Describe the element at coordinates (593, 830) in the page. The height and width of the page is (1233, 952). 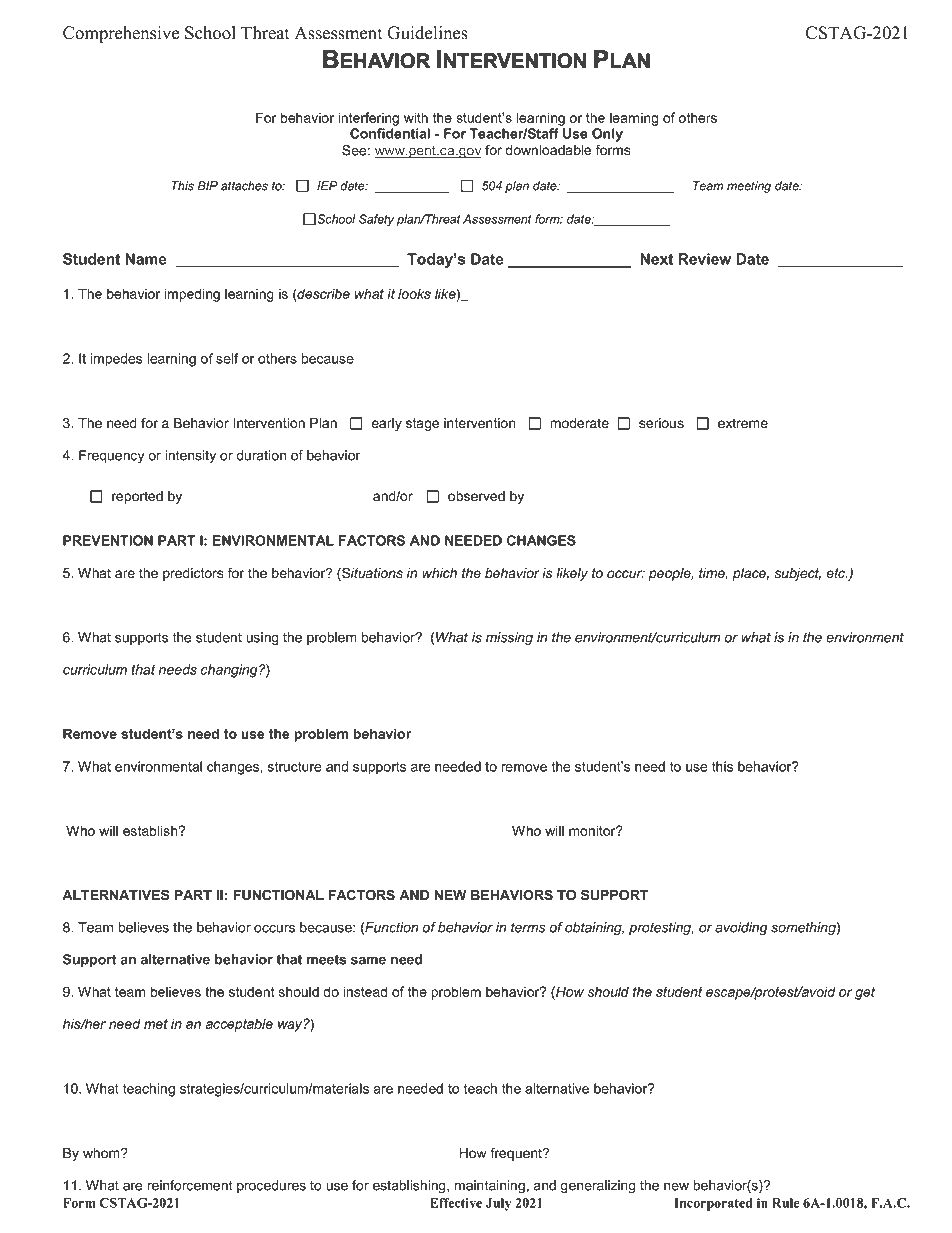
I see `monitor` at that location.
